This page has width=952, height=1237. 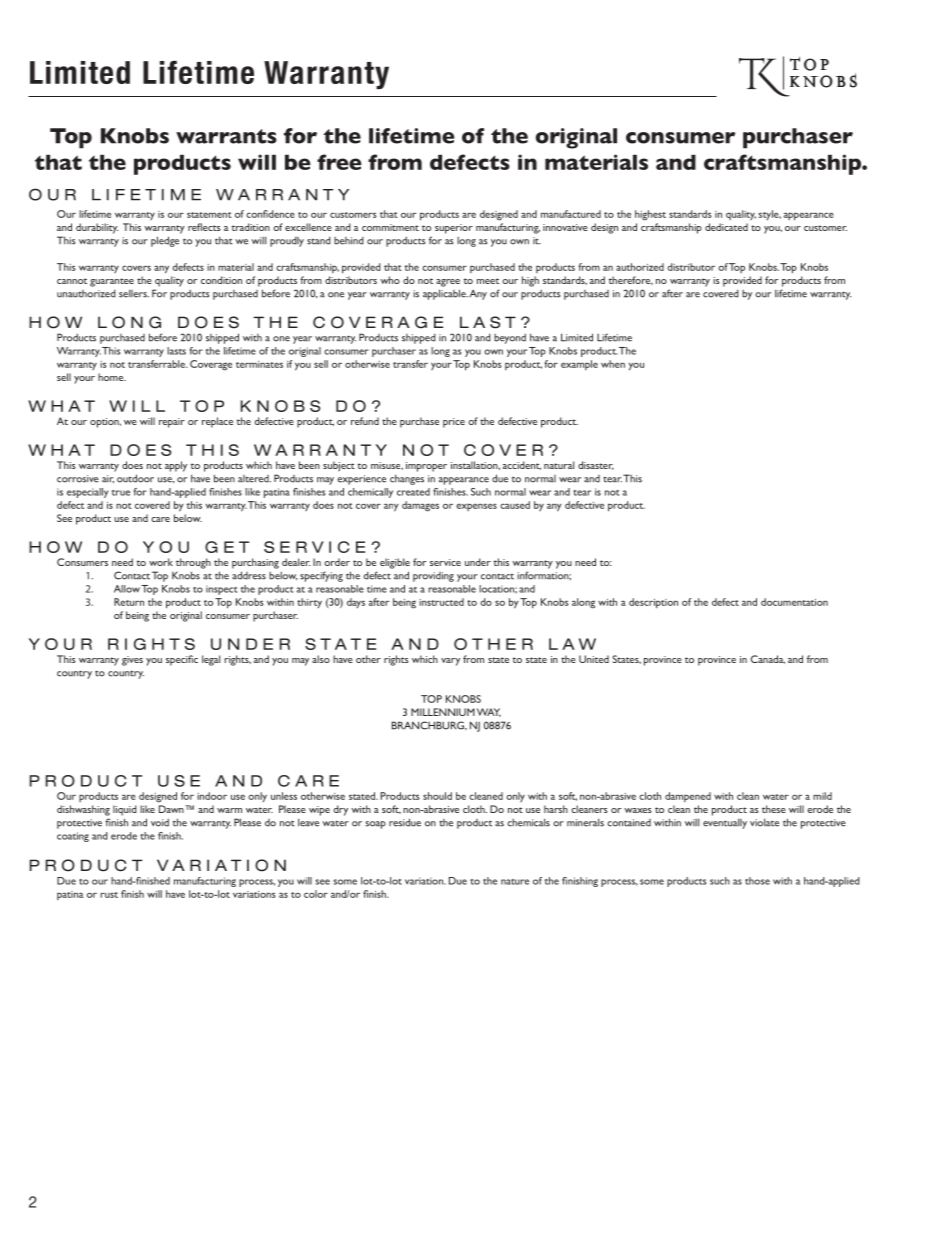 What do you see at coordinates (226, 136) in the page?
I see `warrants` at bounding box center [226, 136].
